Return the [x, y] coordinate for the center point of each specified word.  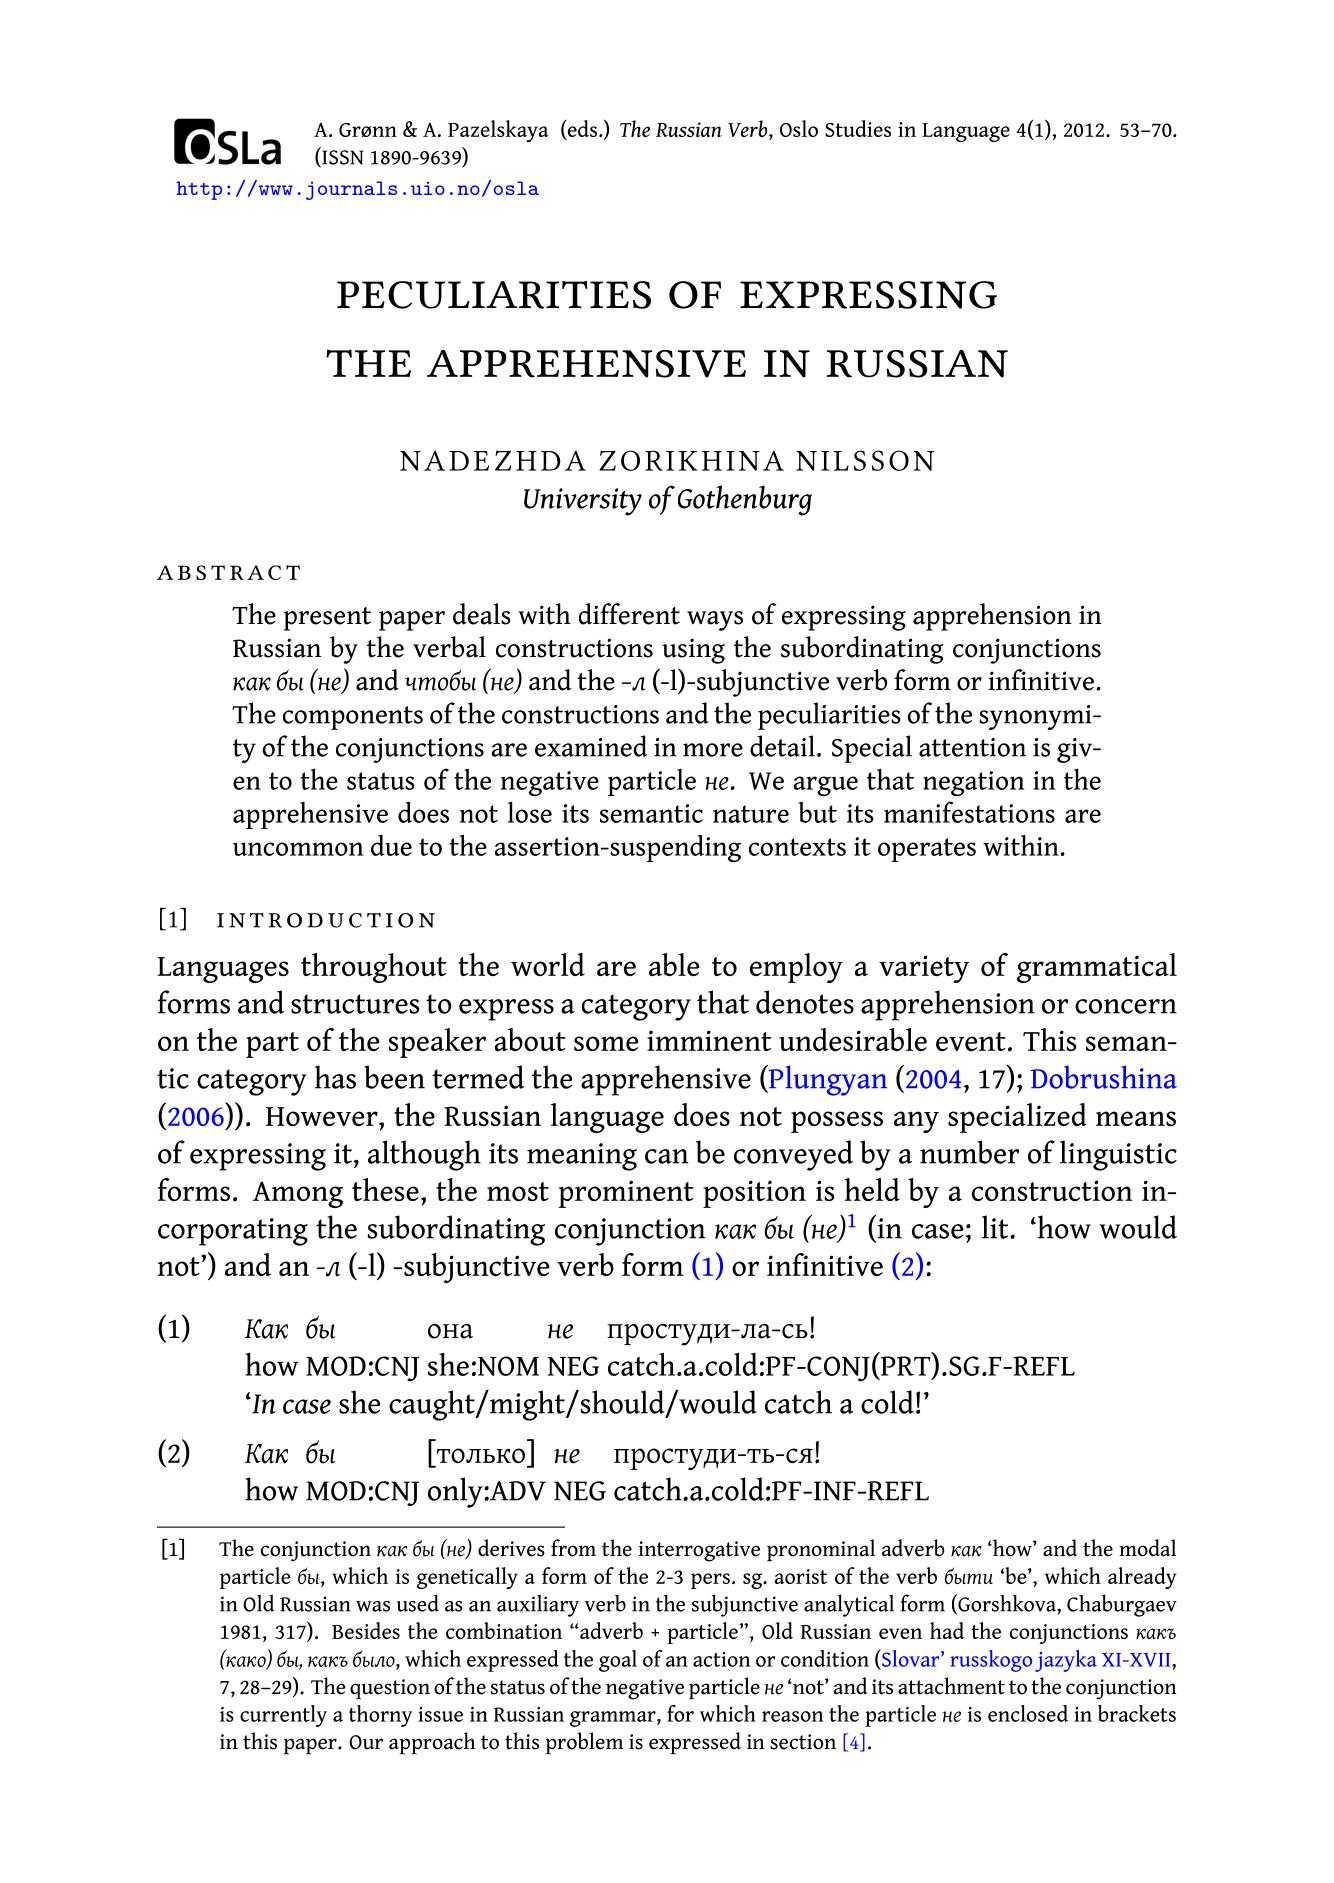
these [385, 1189]
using [693, 651]
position [754, 1194]
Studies [858, 128]
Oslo [799, 128]
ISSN [342, 157]
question [390, 1689]
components [353, 718]
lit [996, 1227]
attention [972, 747]
